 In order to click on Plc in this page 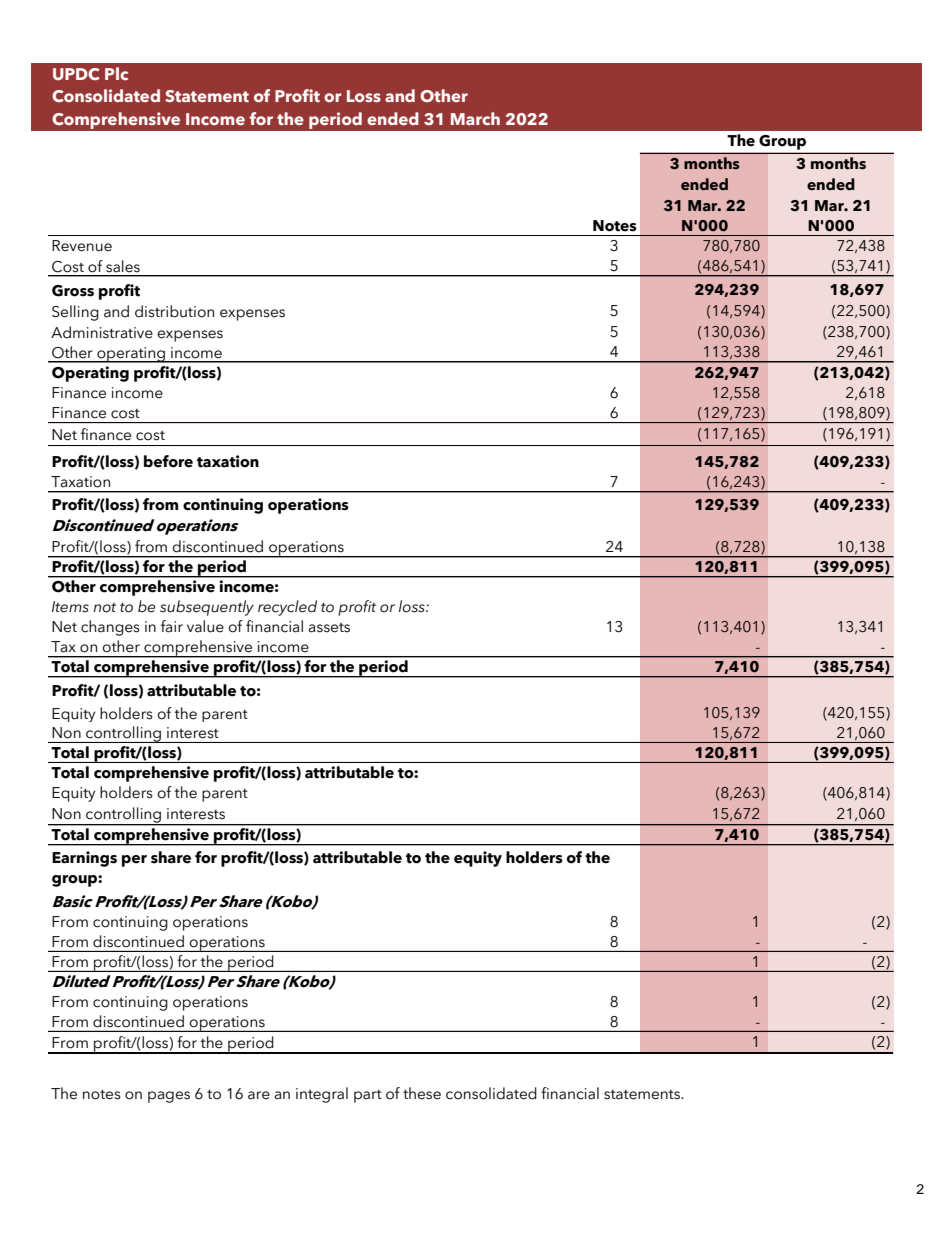, I will do `click(116, 73)`.
